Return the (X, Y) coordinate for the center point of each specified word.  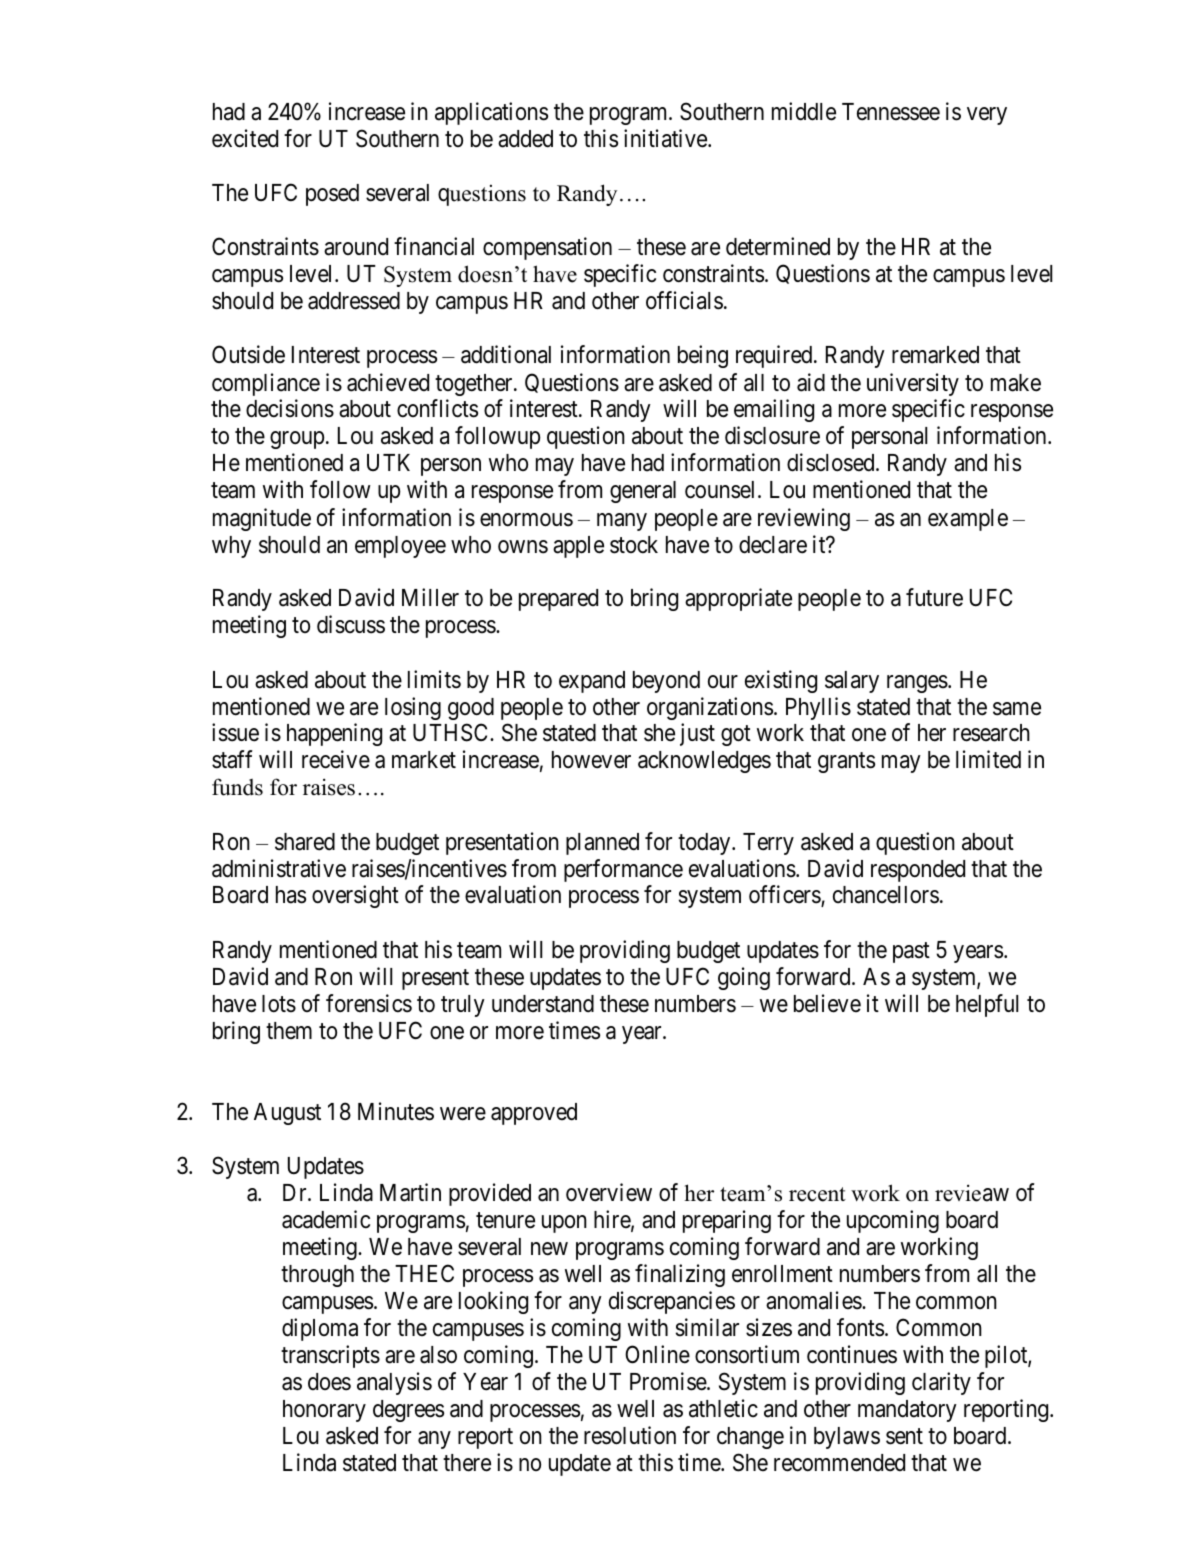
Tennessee (891, 112)
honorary (324, 1411)
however (591, 760)
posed (332, 195)
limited (988, 759)
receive (336, 759)
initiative (666, 138)
